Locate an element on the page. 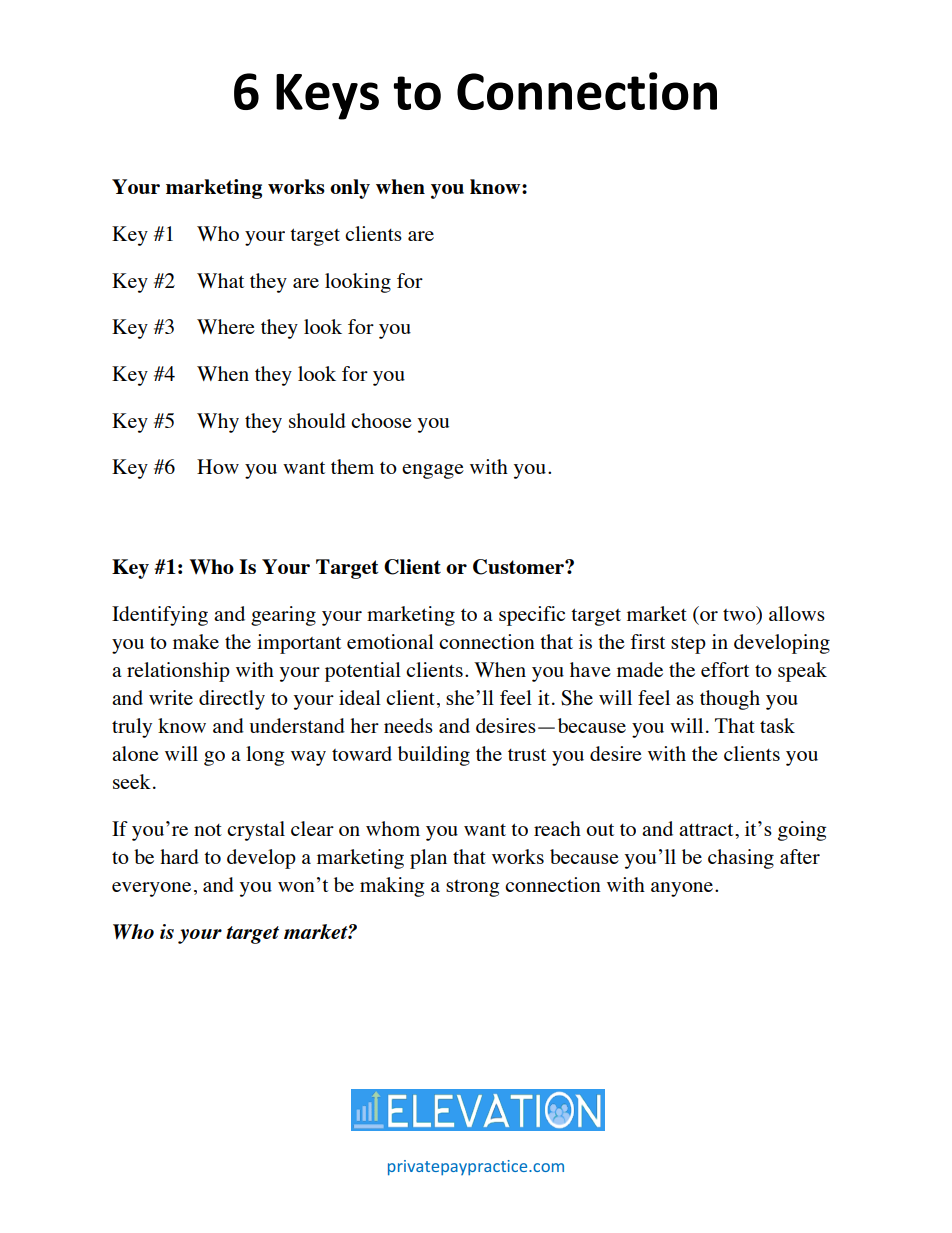  only is located at coordinates (350, 189).
